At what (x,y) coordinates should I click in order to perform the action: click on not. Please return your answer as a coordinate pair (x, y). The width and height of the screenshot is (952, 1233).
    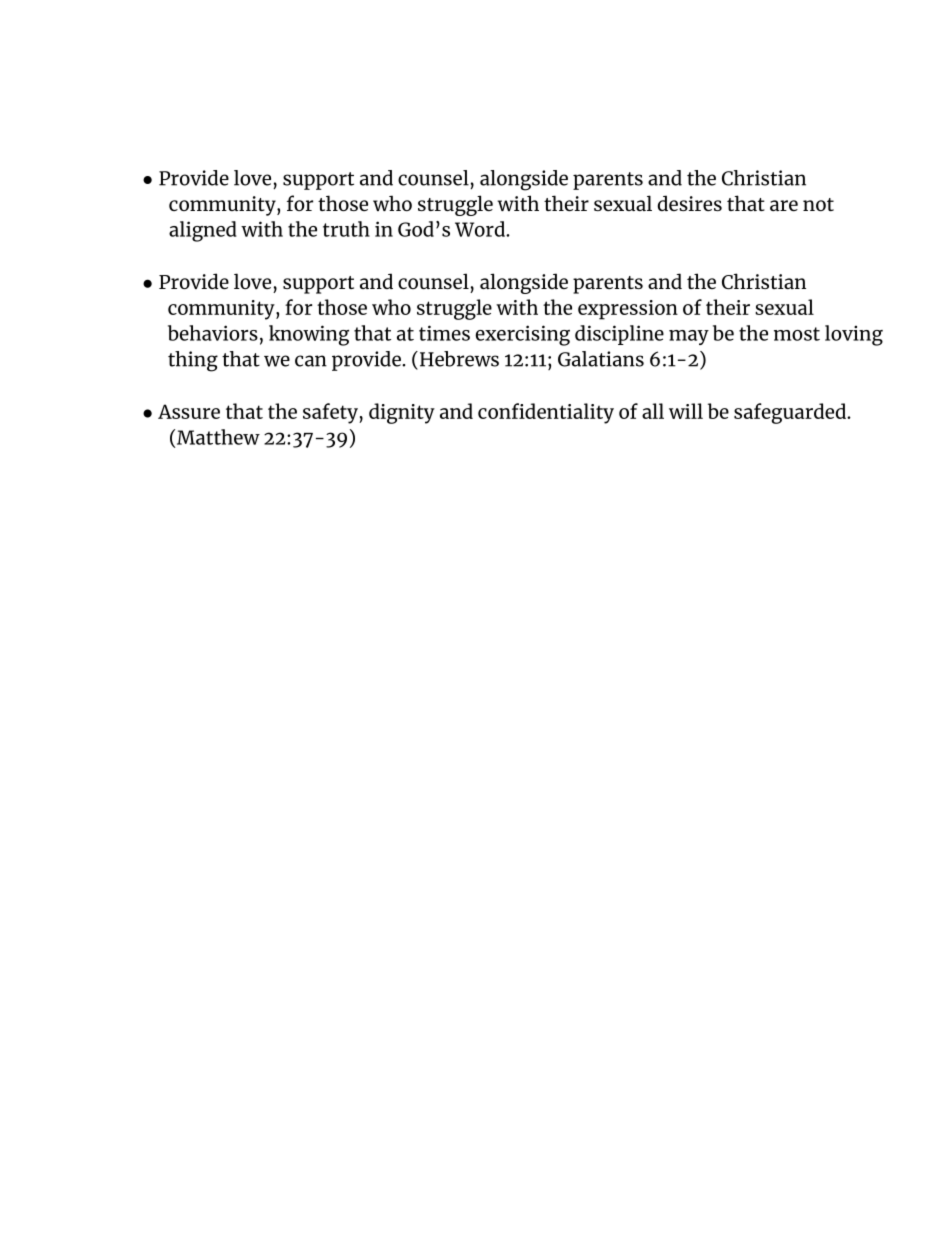
    Looking at the image, I should click on (818, 204).
